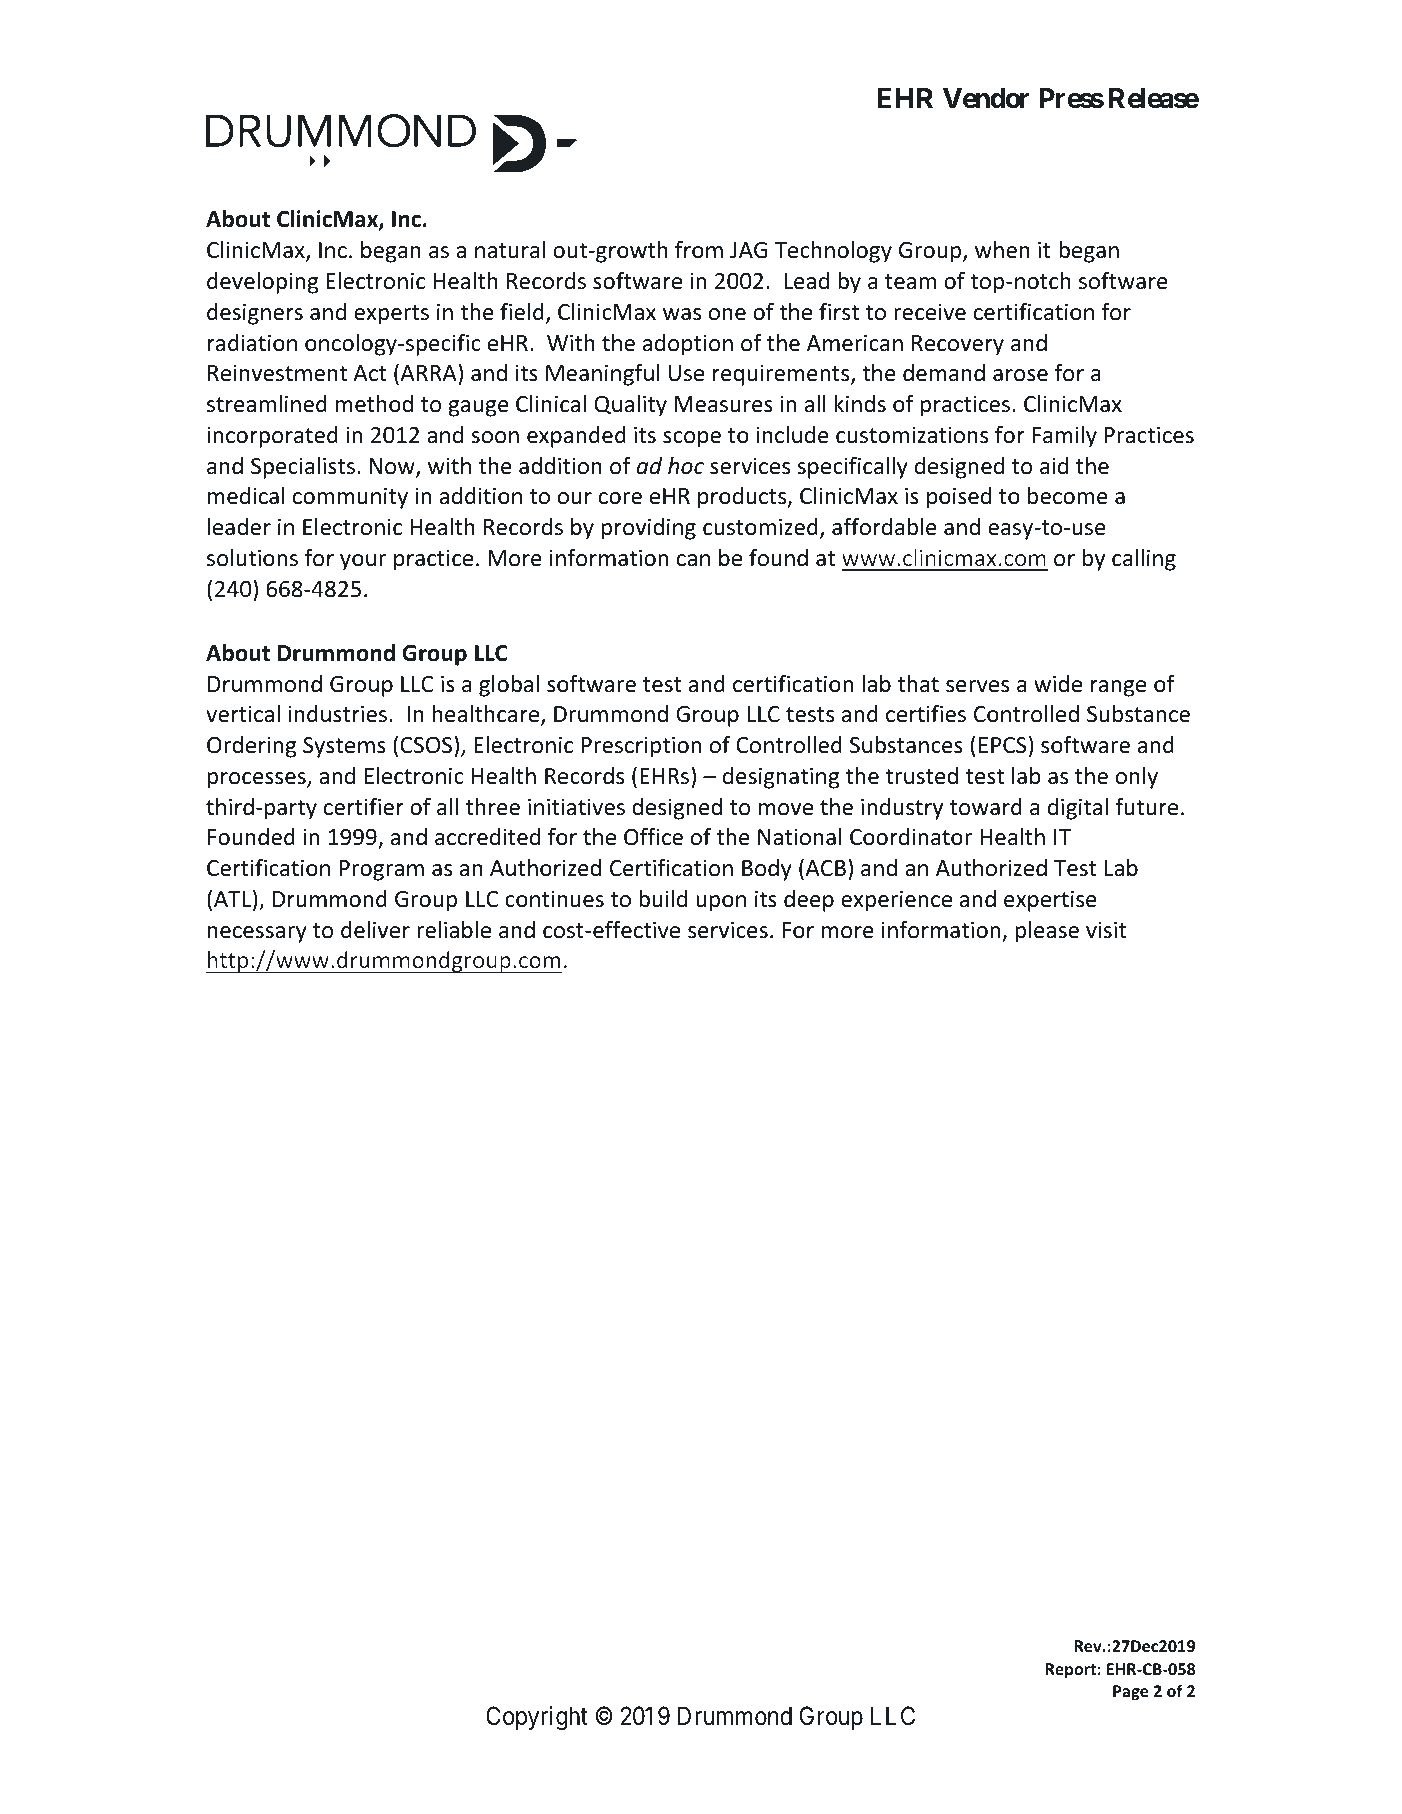 This document has height=1814, width=1402. Describe the element at coordinates (262, 283) in the document. I see `developing` at that location.
